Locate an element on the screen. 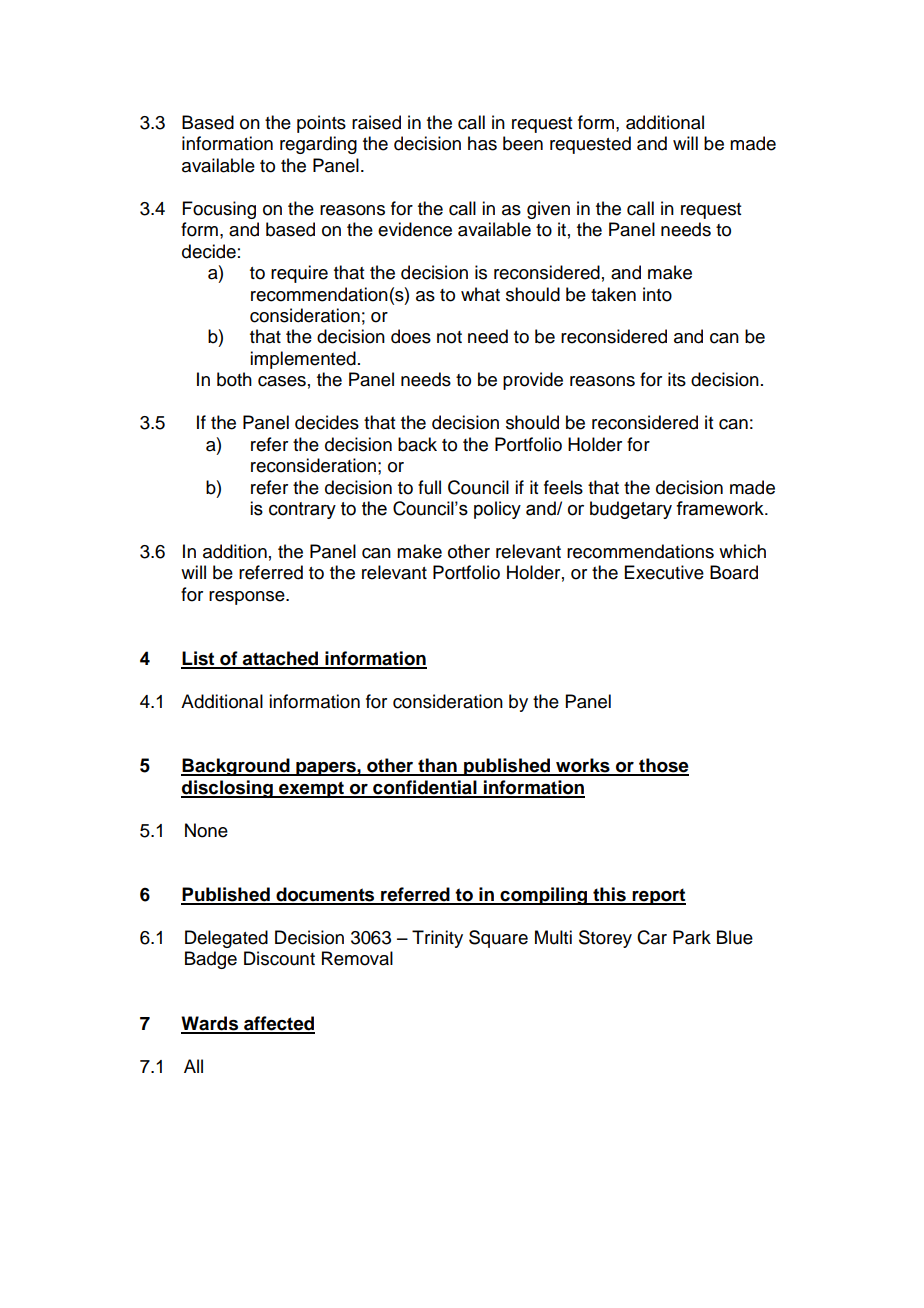 The image size is (924, 1308). Discount is located at coordinates (279, 958).
